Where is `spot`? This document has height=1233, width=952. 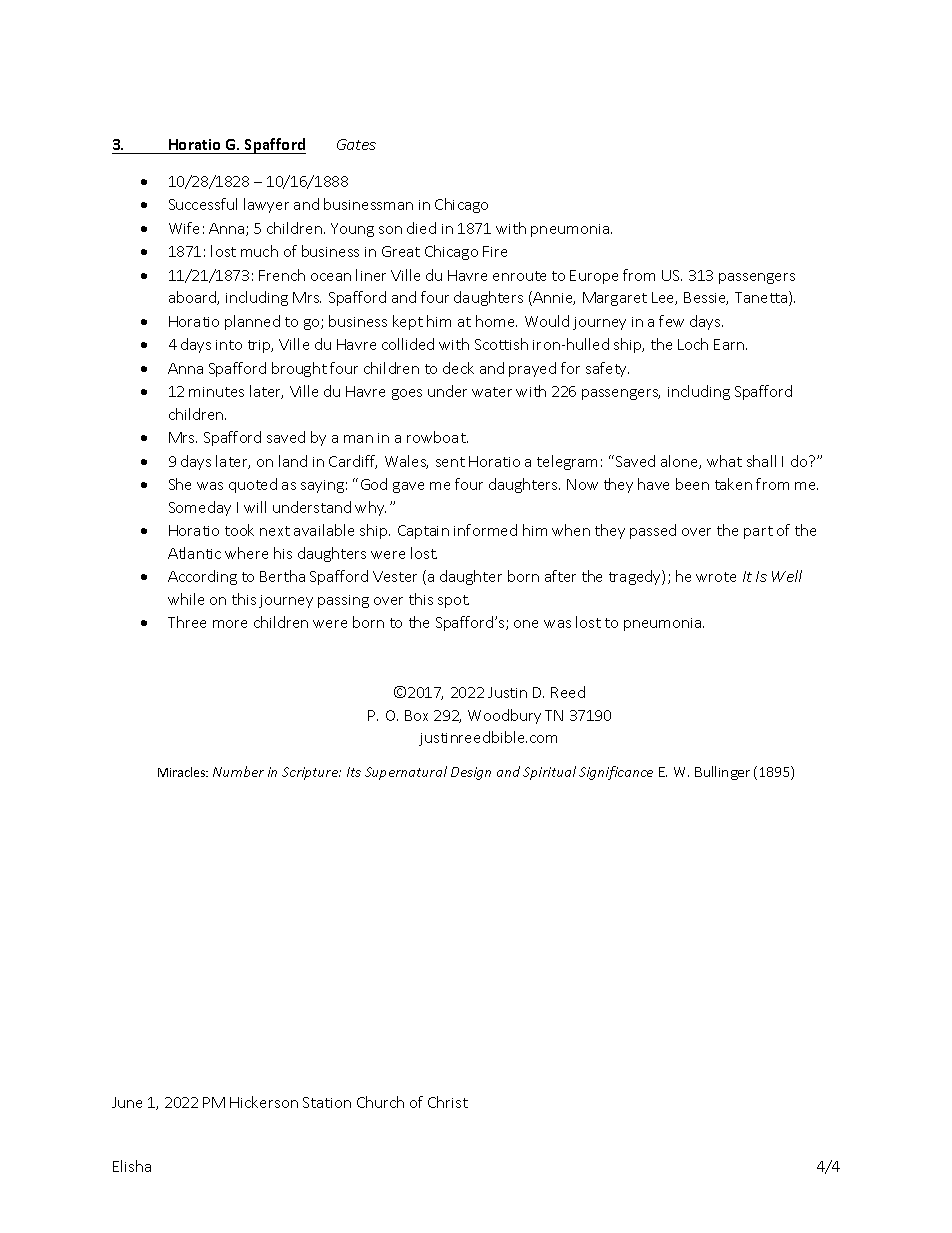
spot is located at coordinates (453, 601).
